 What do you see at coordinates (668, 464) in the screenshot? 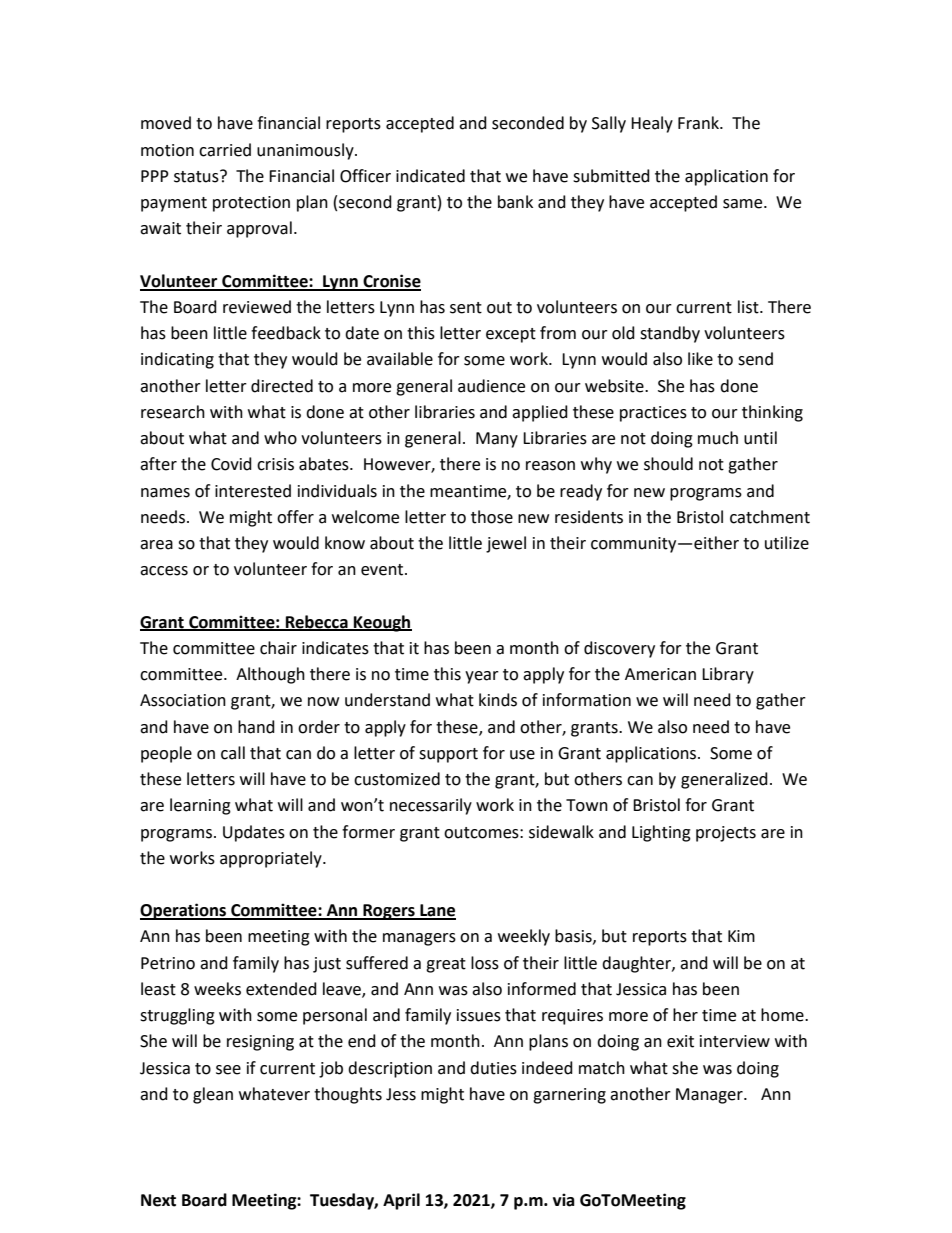
I see `should` at bounding box center [668, 464].
